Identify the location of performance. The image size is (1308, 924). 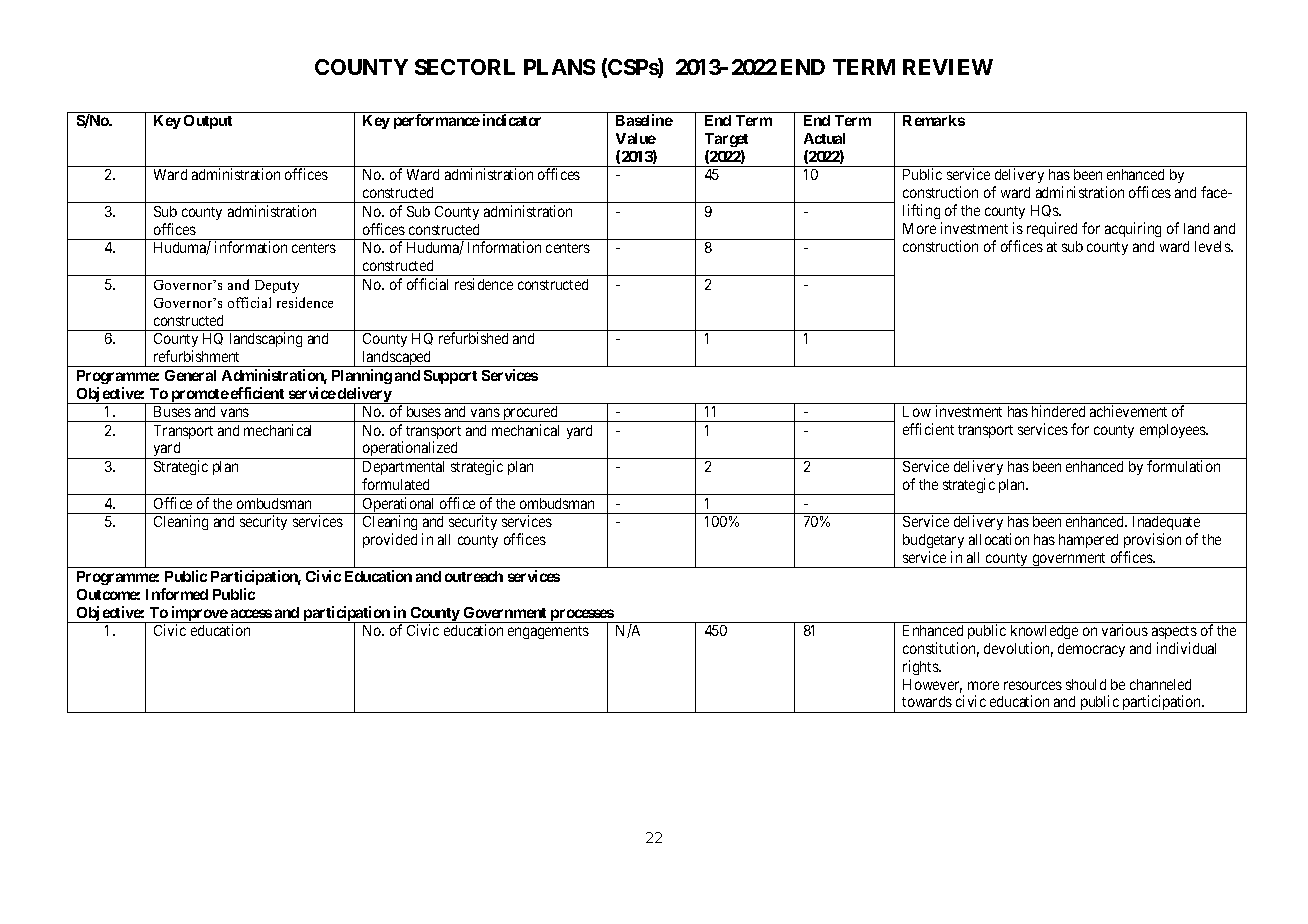
(437, 121).
